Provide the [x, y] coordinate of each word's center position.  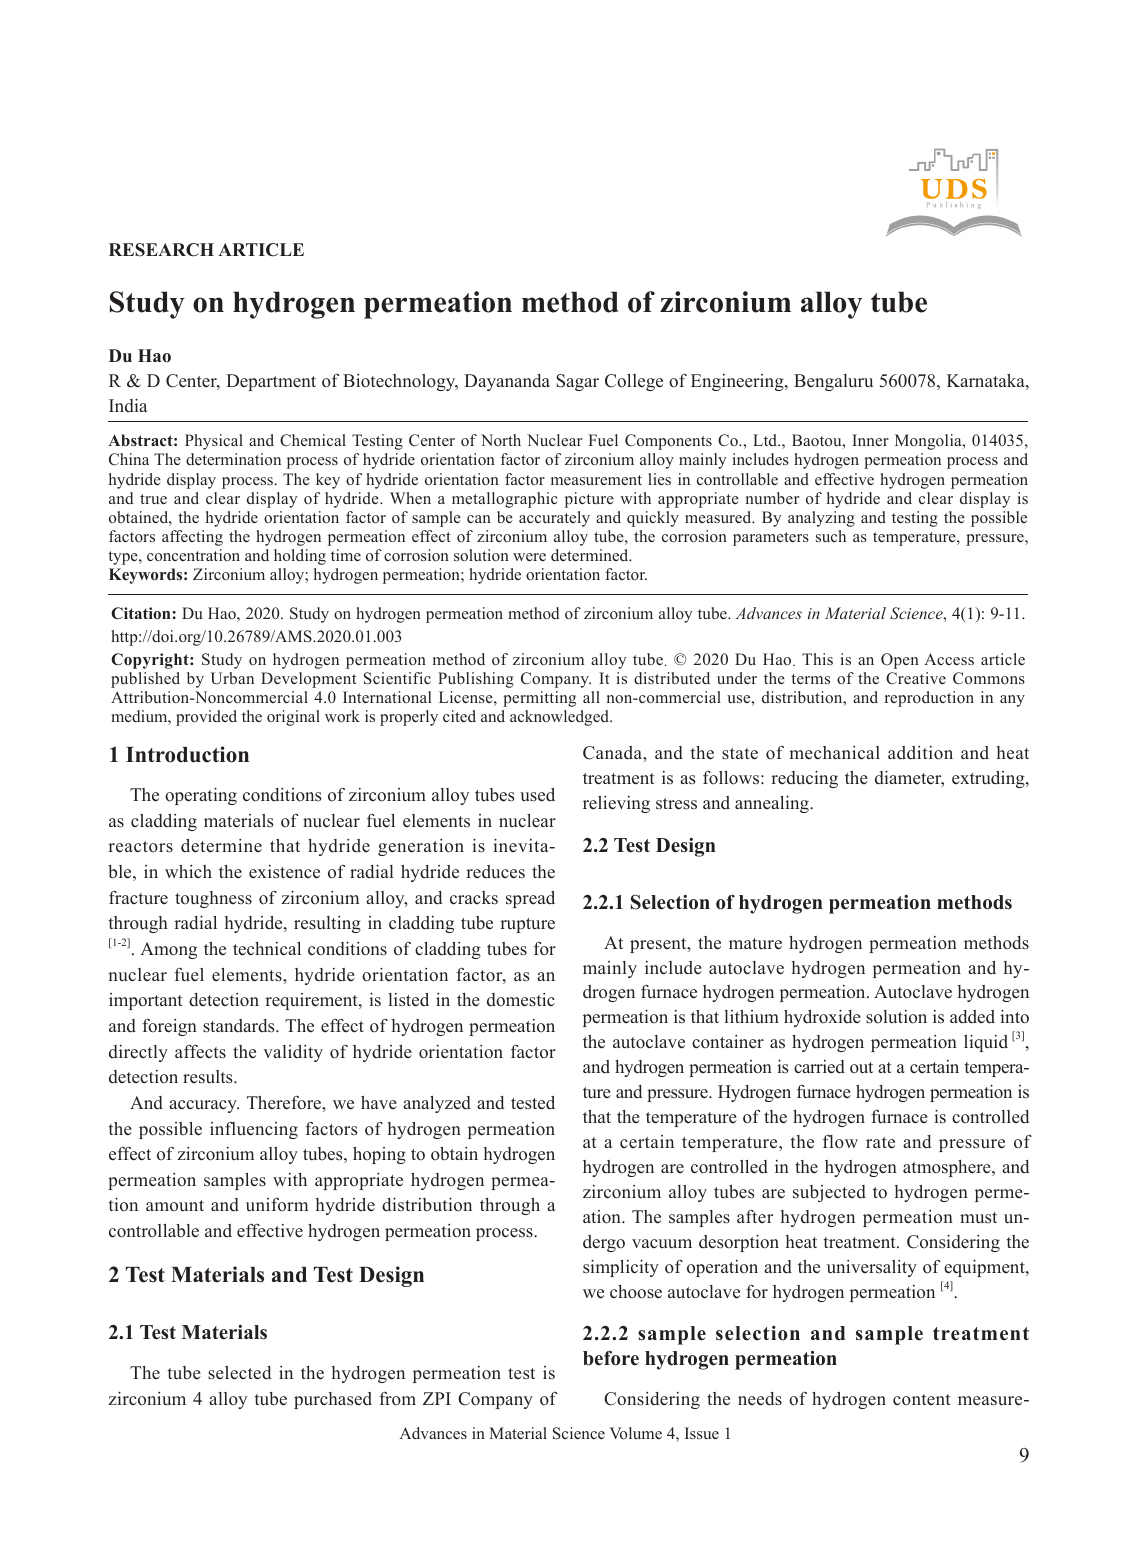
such [831, 536]
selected [239, 1373]
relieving [616, 804]
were [529, 557]
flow [840, 1142]
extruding [989, 779]
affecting [192, 538]
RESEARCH [161, 250]
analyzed [437, 1104]
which [188, 871]
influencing [254, 1130]
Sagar [577, 382]
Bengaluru [833, 382]
